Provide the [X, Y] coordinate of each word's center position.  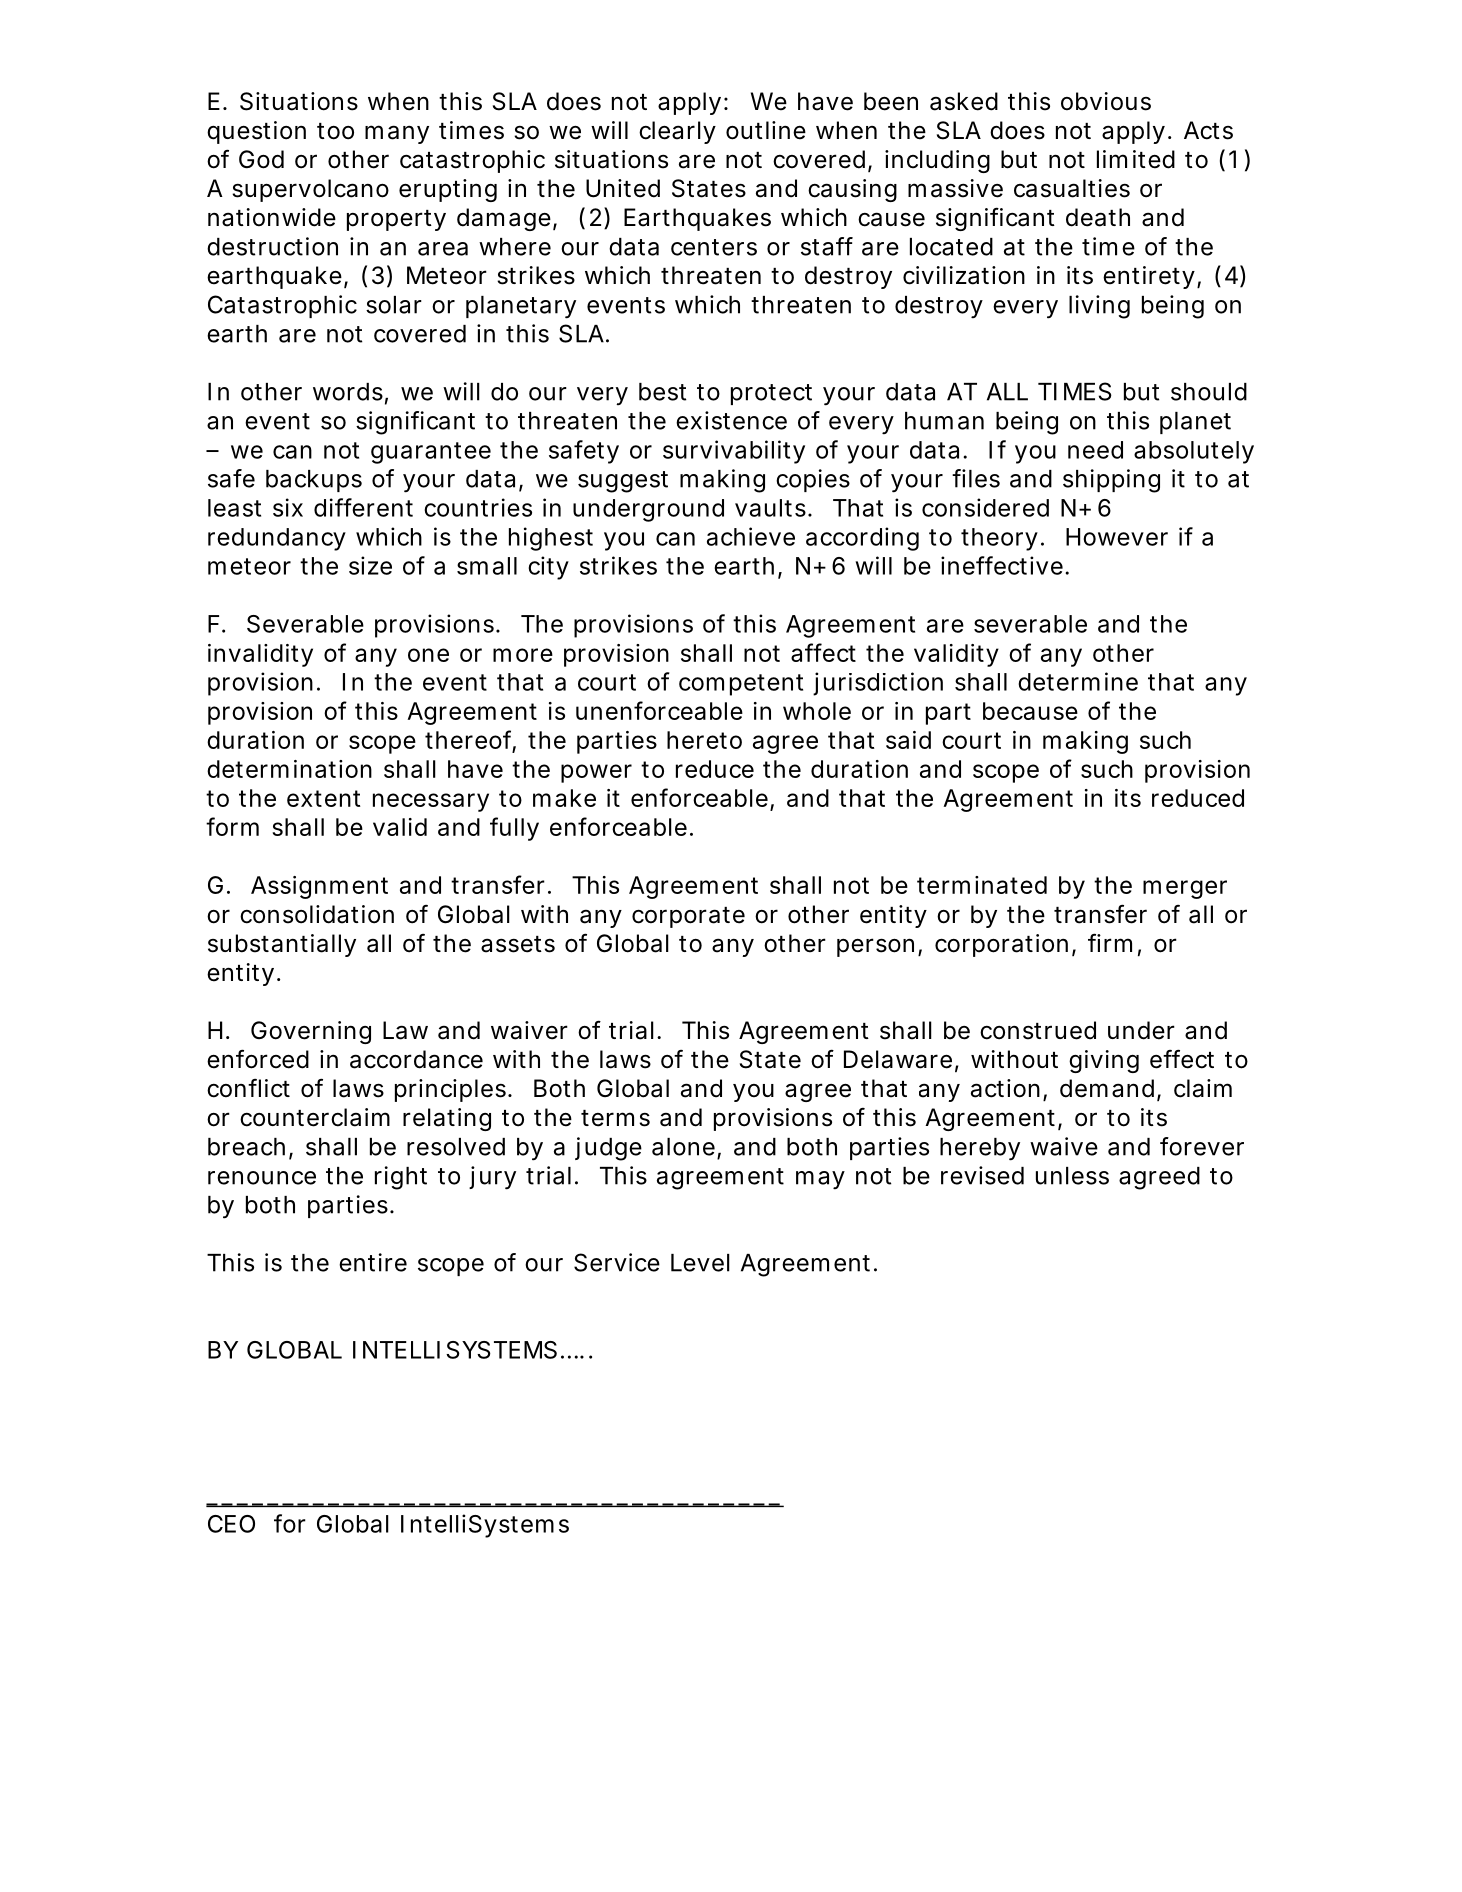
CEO [231, 1524]
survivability [734, 452]
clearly [677, 132]
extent [324, 798]
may [820, 1180]
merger [1185, 889]
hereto [704, 740]
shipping [1111, 481]
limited [1136, 159]
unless [1072, 1176]
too [335, 131]
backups [314, 481]
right [401, 1178]
